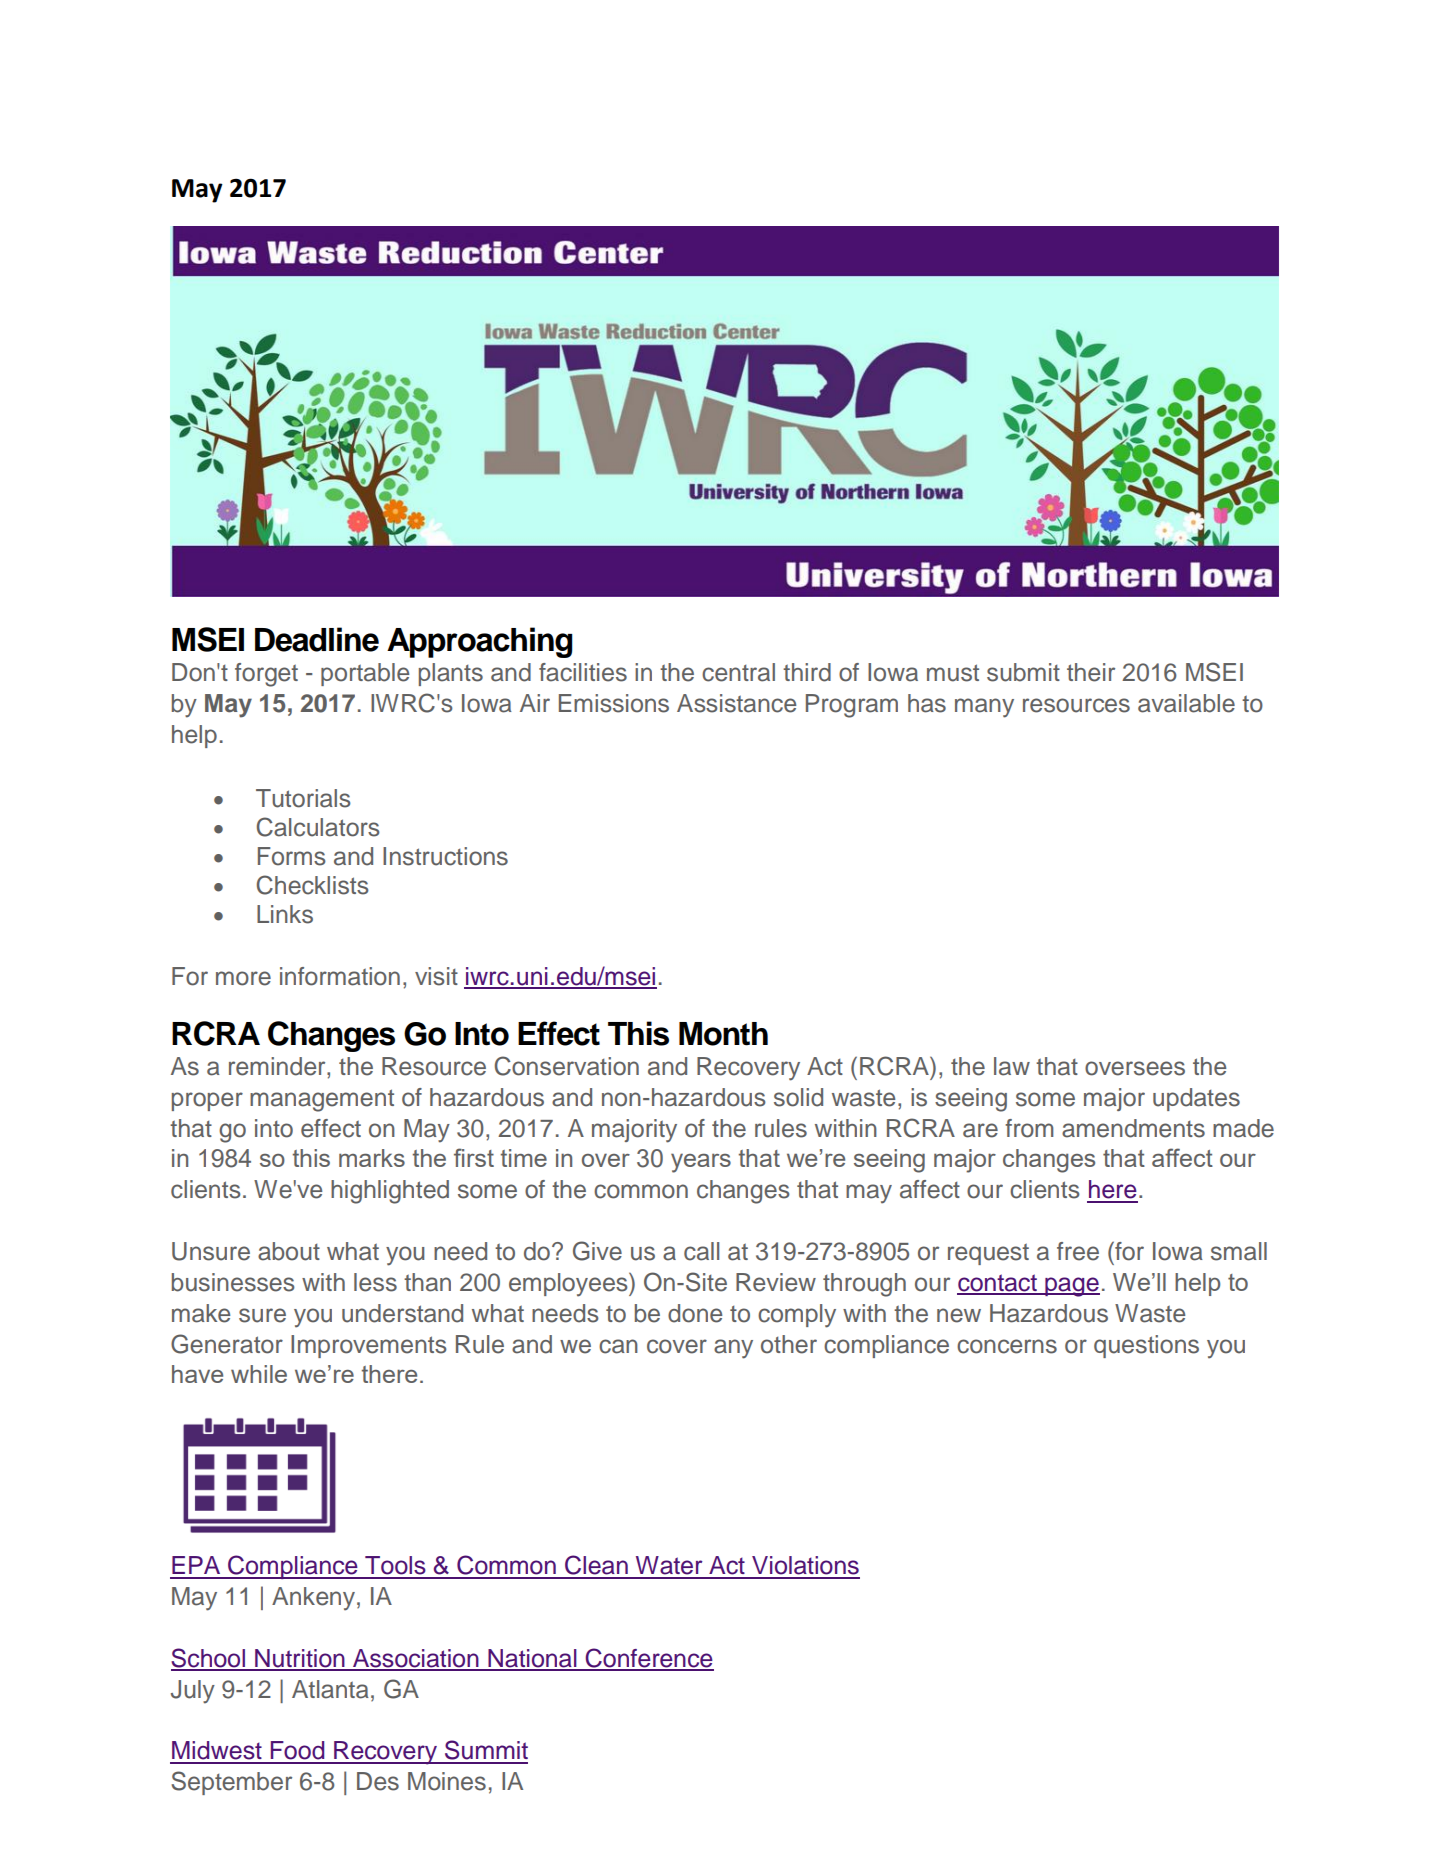  I want to click on Conference, so click(648, 1659).
